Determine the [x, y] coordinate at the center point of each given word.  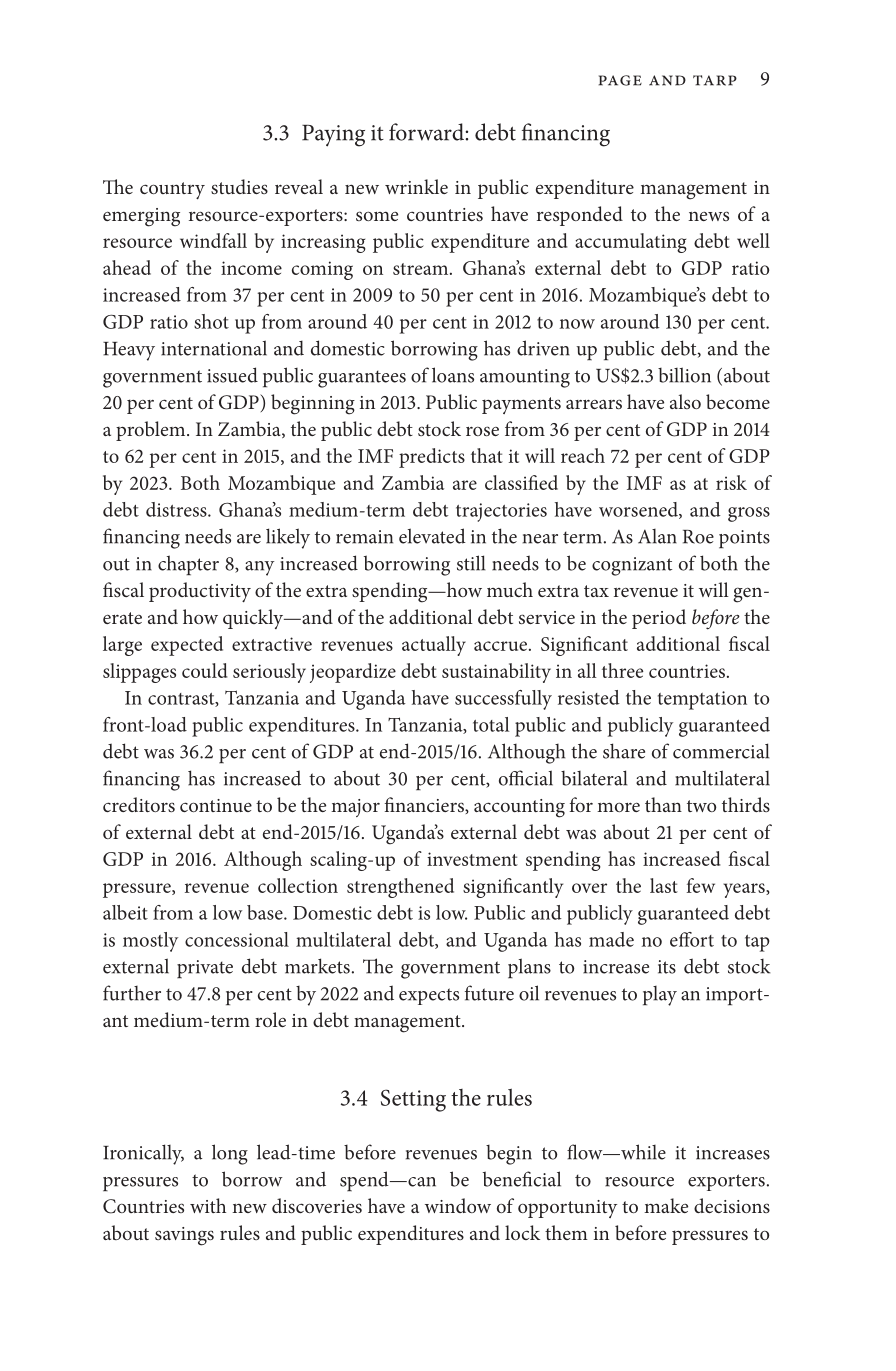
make [666, 1205]
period [659, 619]
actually [434, 646]
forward [426, 132]
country [172, 190]
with [208, 1205]
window [458, 1205]
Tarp [715, 80]
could [205, 670]
